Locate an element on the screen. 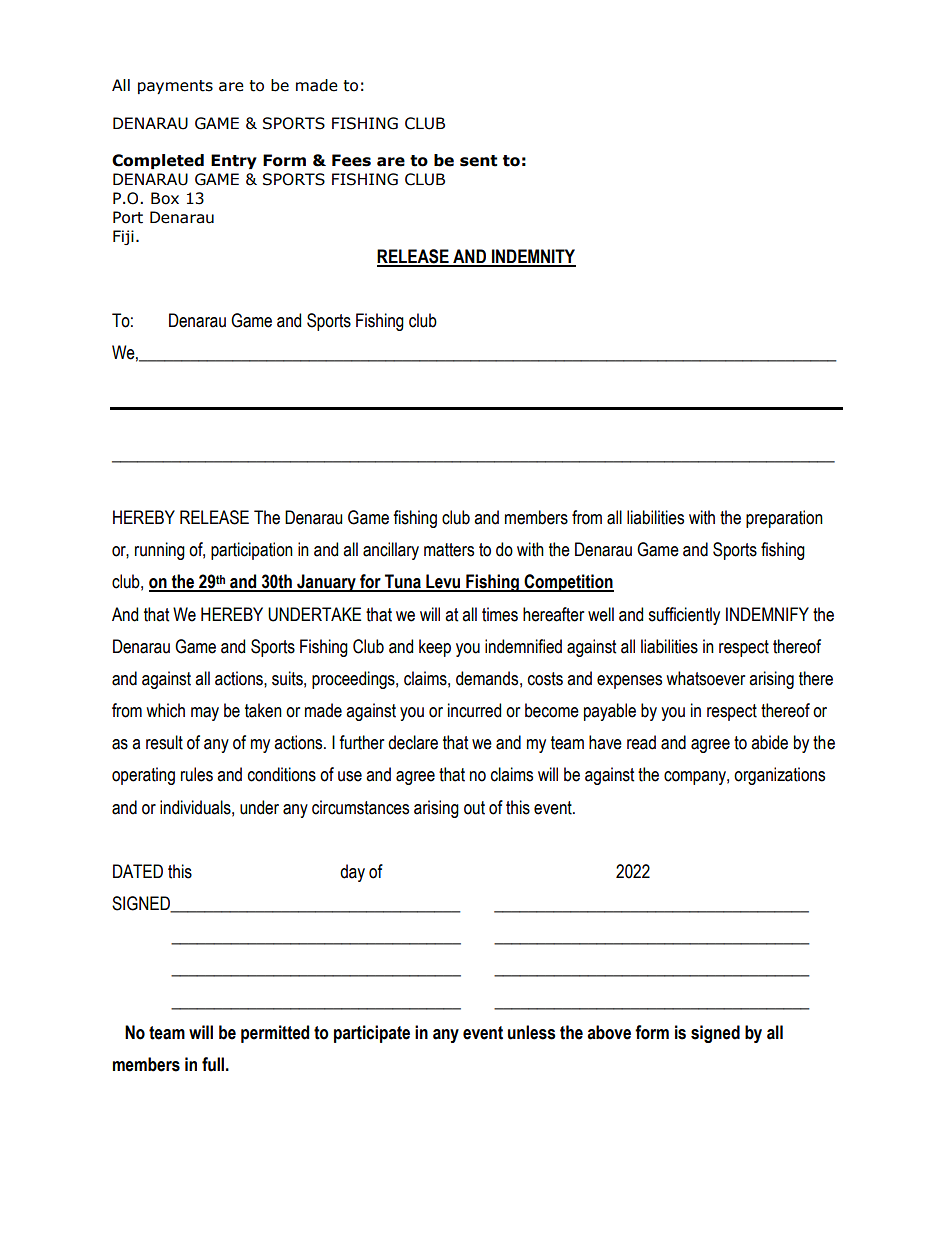 This screenshot has width=952, height=1233. above is located at coordinates (609, 1032).
